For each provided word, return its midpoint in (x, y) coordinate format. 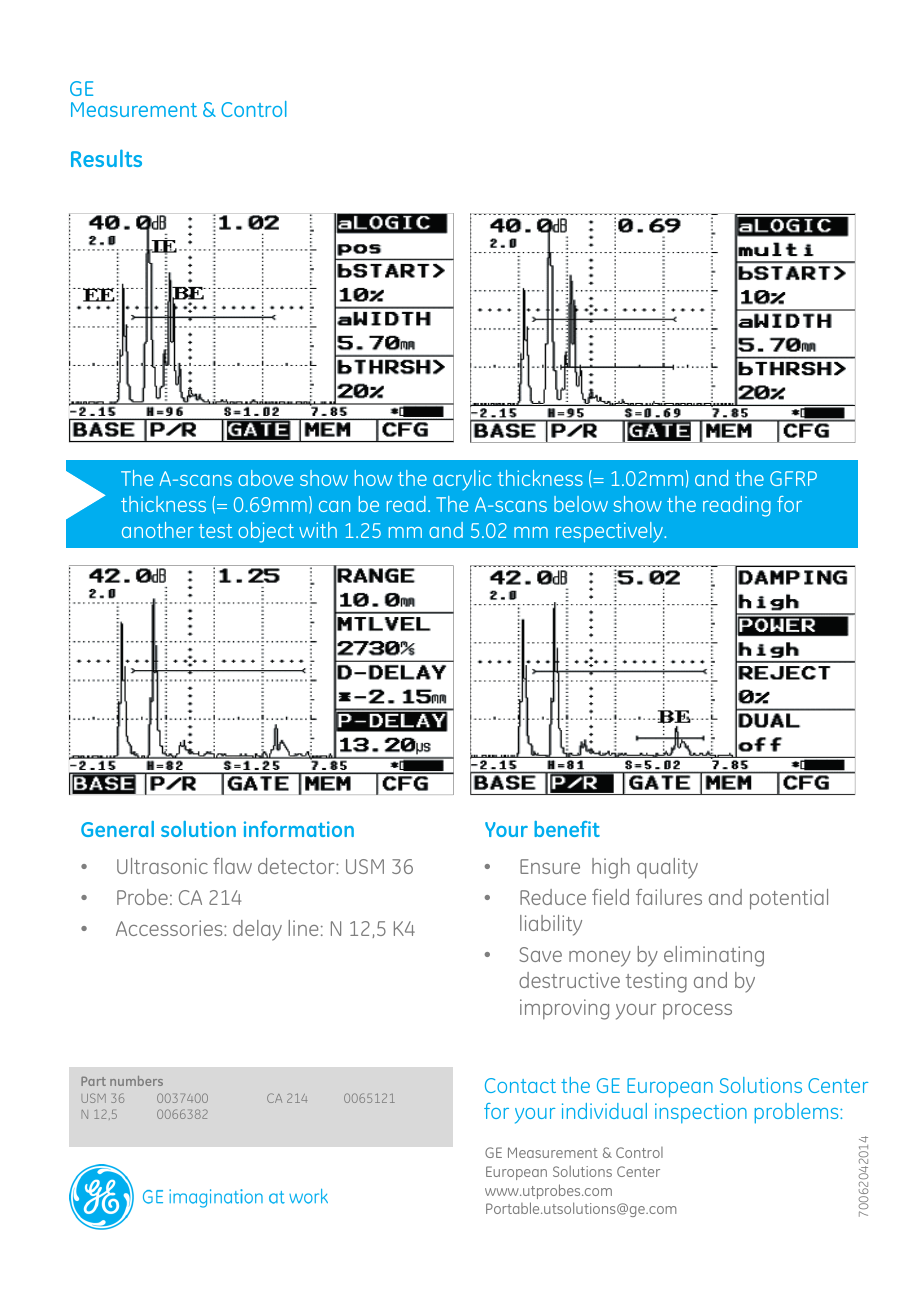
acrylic (462, 480)
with (318, 530)
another (158, 530)
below (581, 504)
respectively (610, 532)
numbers (136, 1081)
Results (106, 158)
